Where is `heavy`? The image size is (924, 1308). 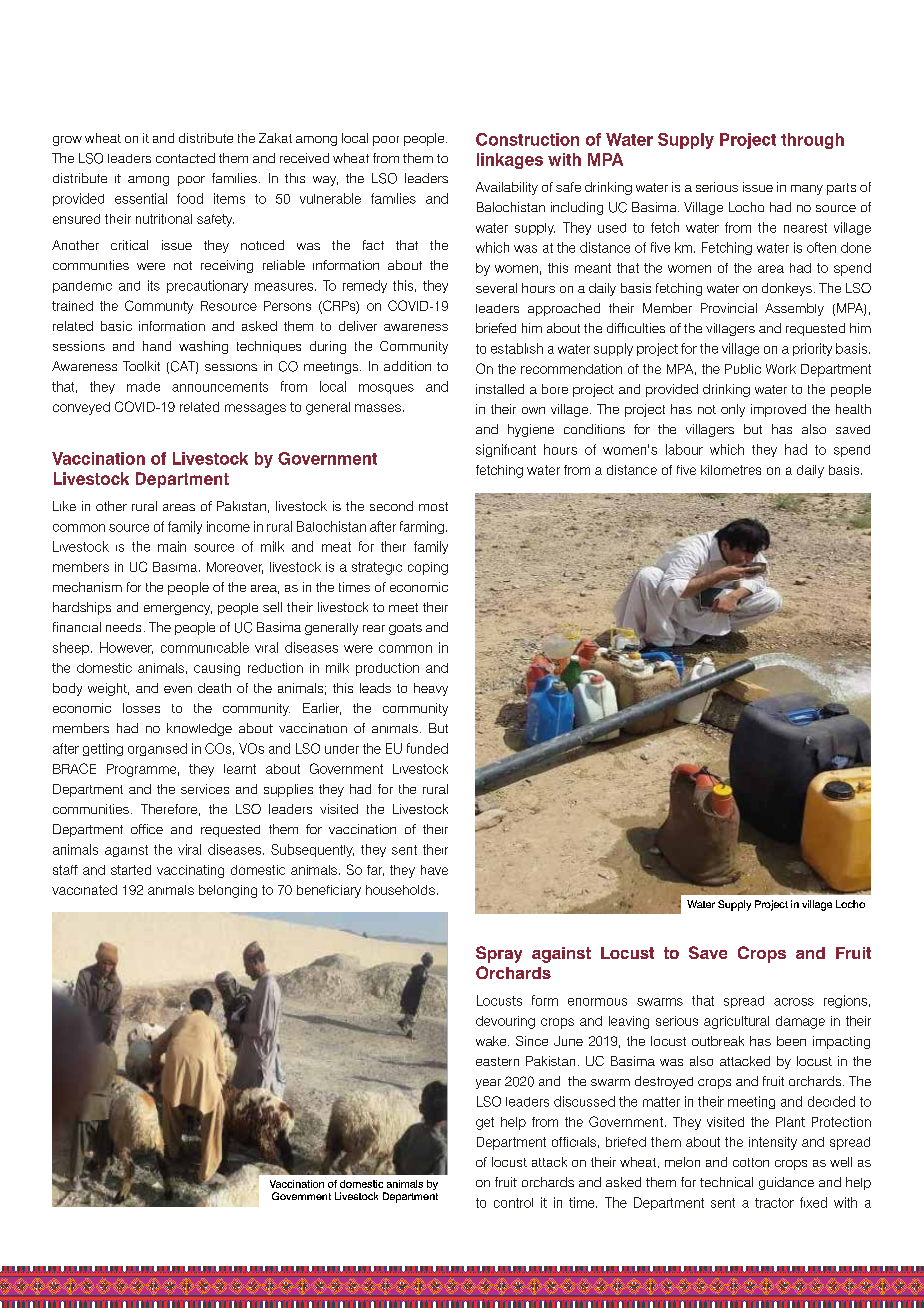 heavy is located at coordinates (431, 689).
